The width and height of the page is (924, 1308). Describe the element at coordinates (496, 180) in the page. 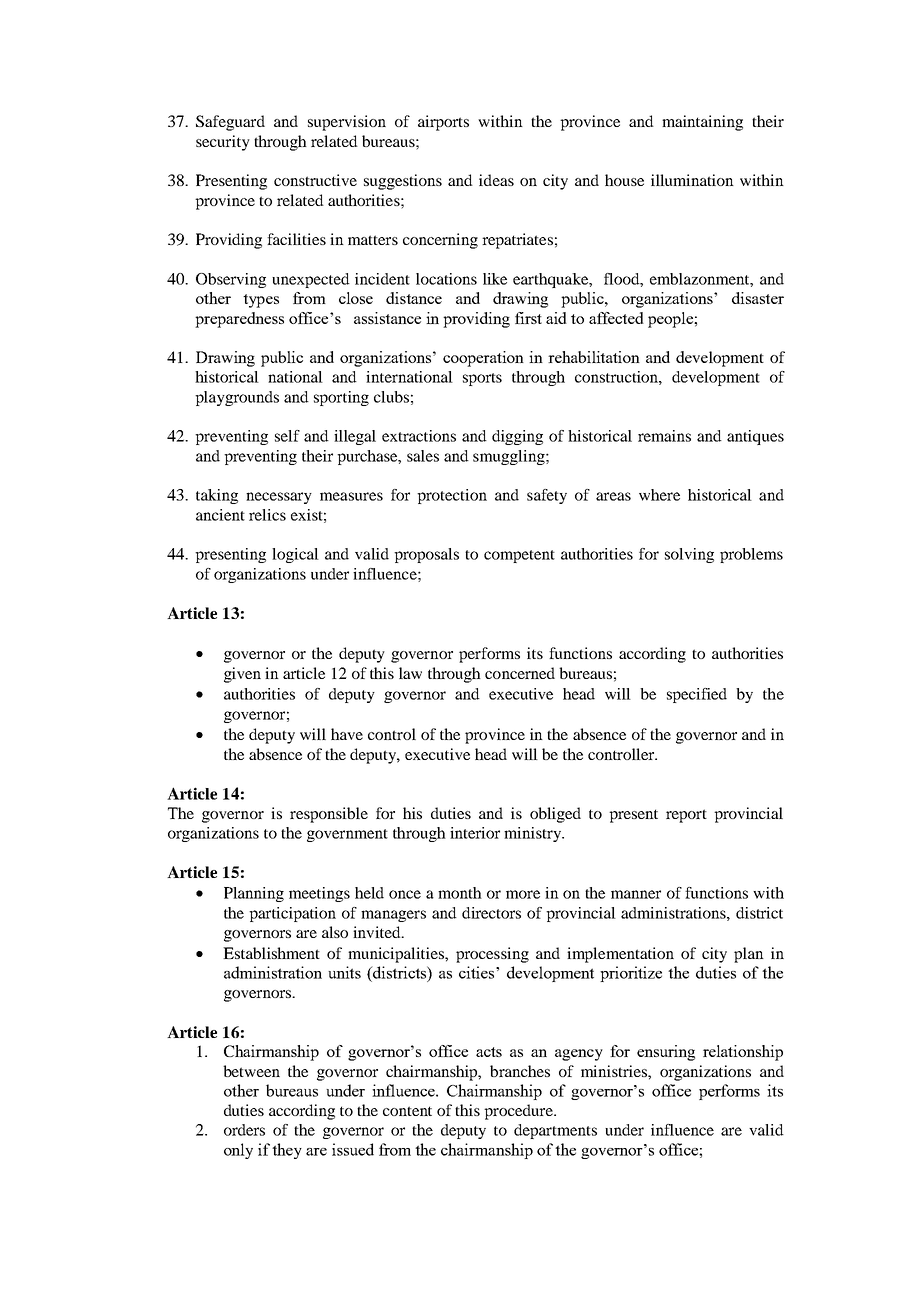

I see `ideas` at that location.
